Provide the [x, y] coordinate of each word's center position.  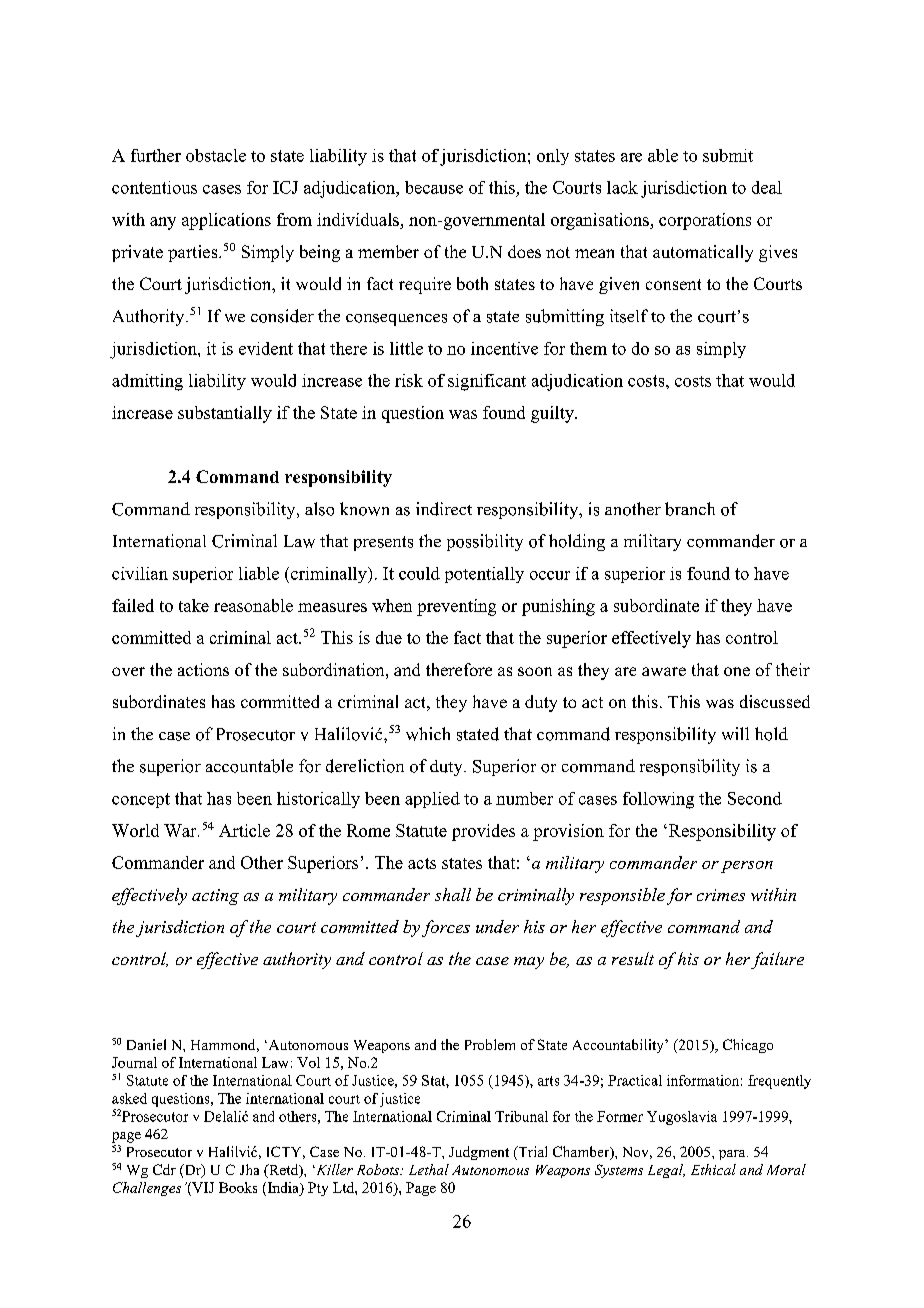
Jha [249, 1169]
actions [203, 669]
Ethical [713, 1169]
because [434, 187]
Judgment [479, 1153]
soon [535, 671]
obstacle [216, 155]
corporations [705, 221]
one [737, 671]
